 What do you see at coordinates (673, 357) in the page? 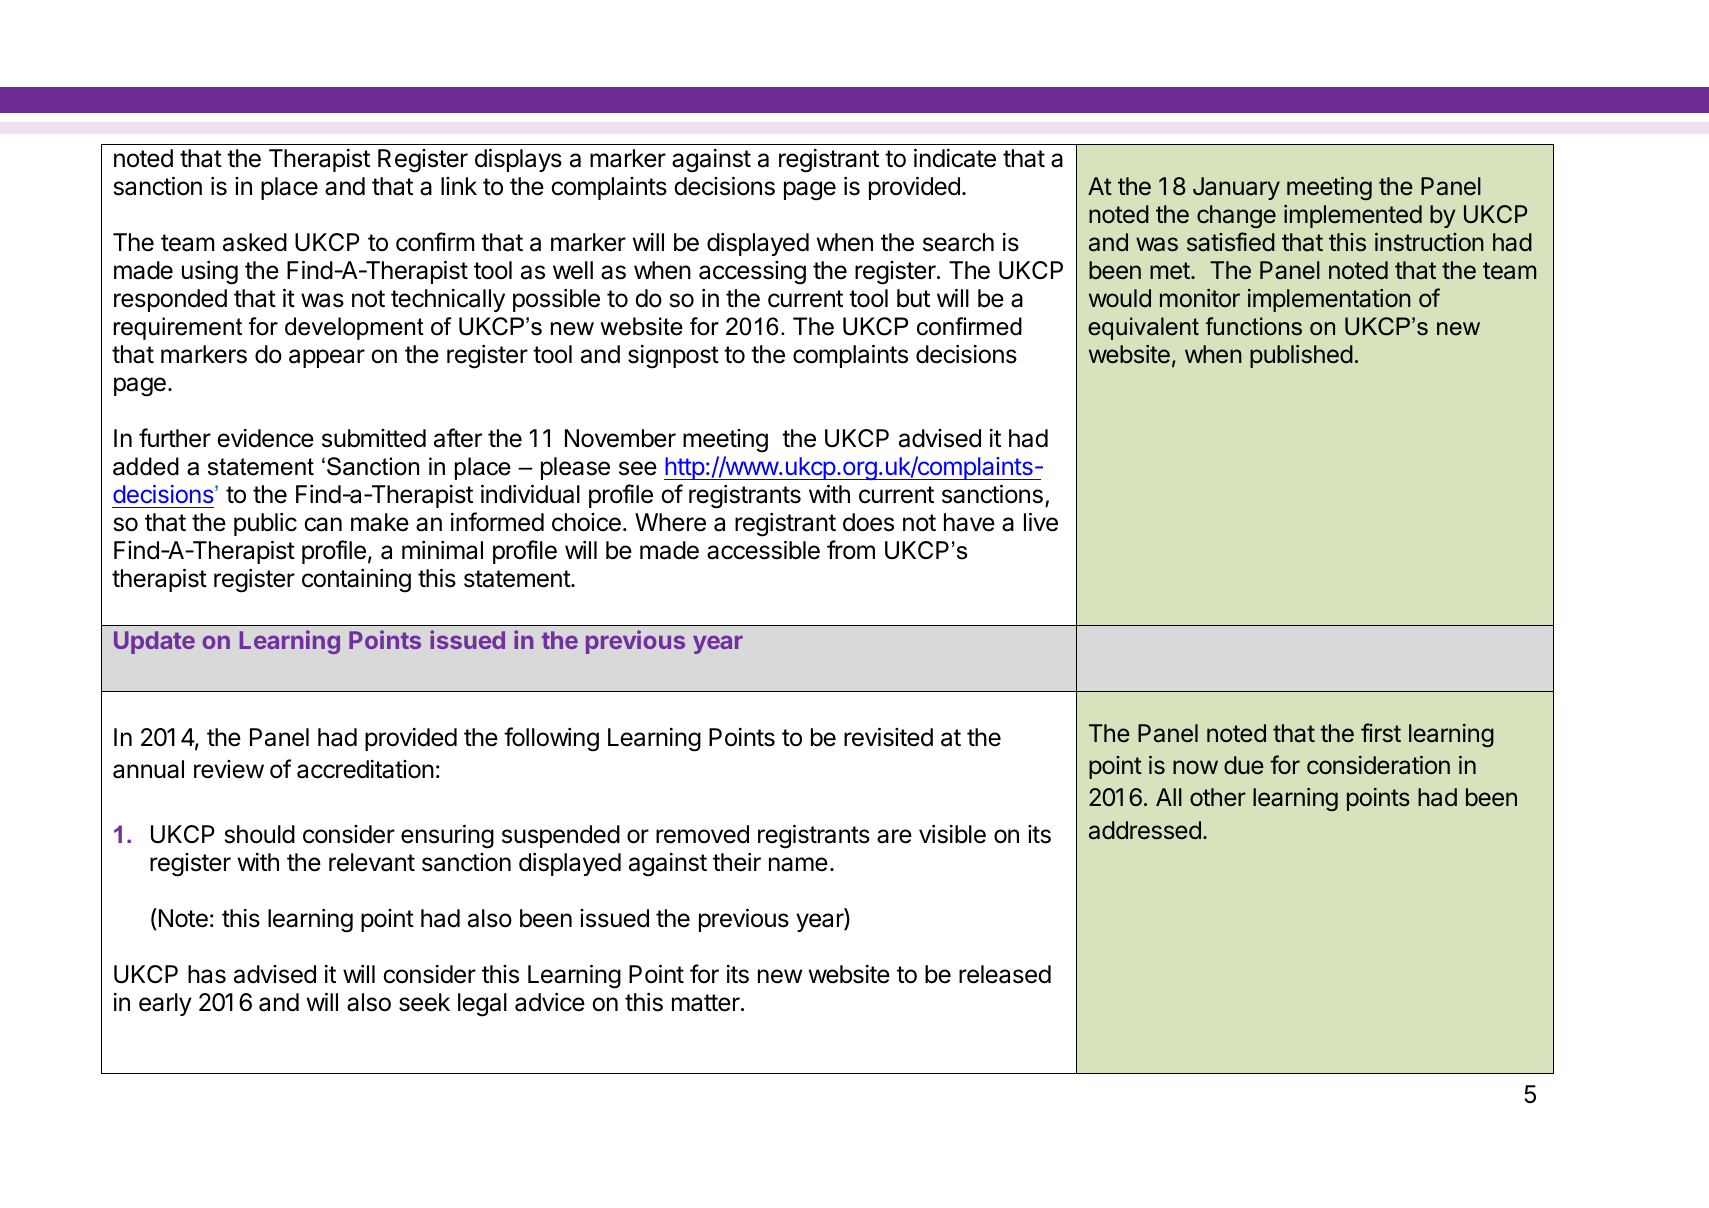
I see `signpost` at bounding box center [673, 357].
